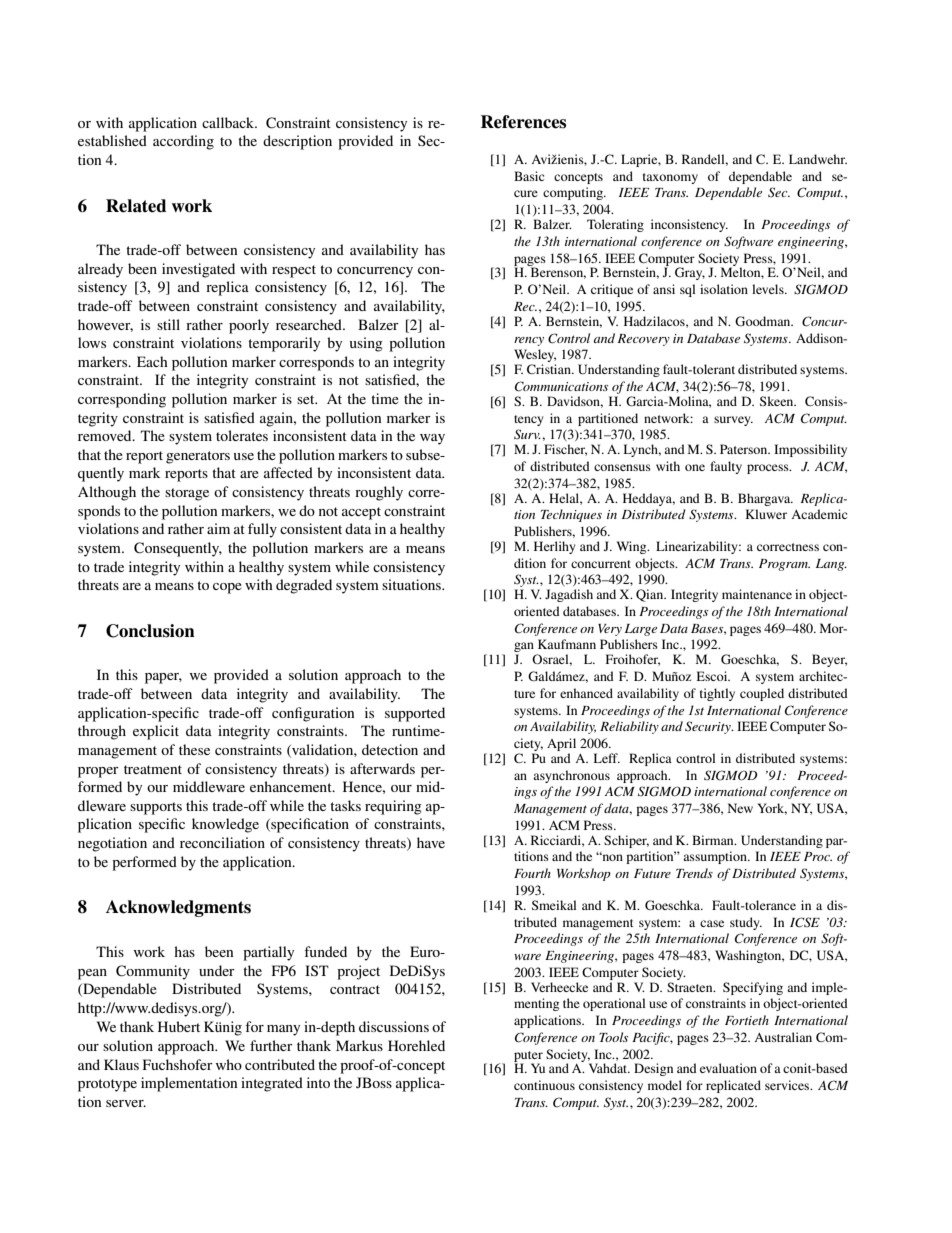  I want to click on degraded, so click(304, 586).
